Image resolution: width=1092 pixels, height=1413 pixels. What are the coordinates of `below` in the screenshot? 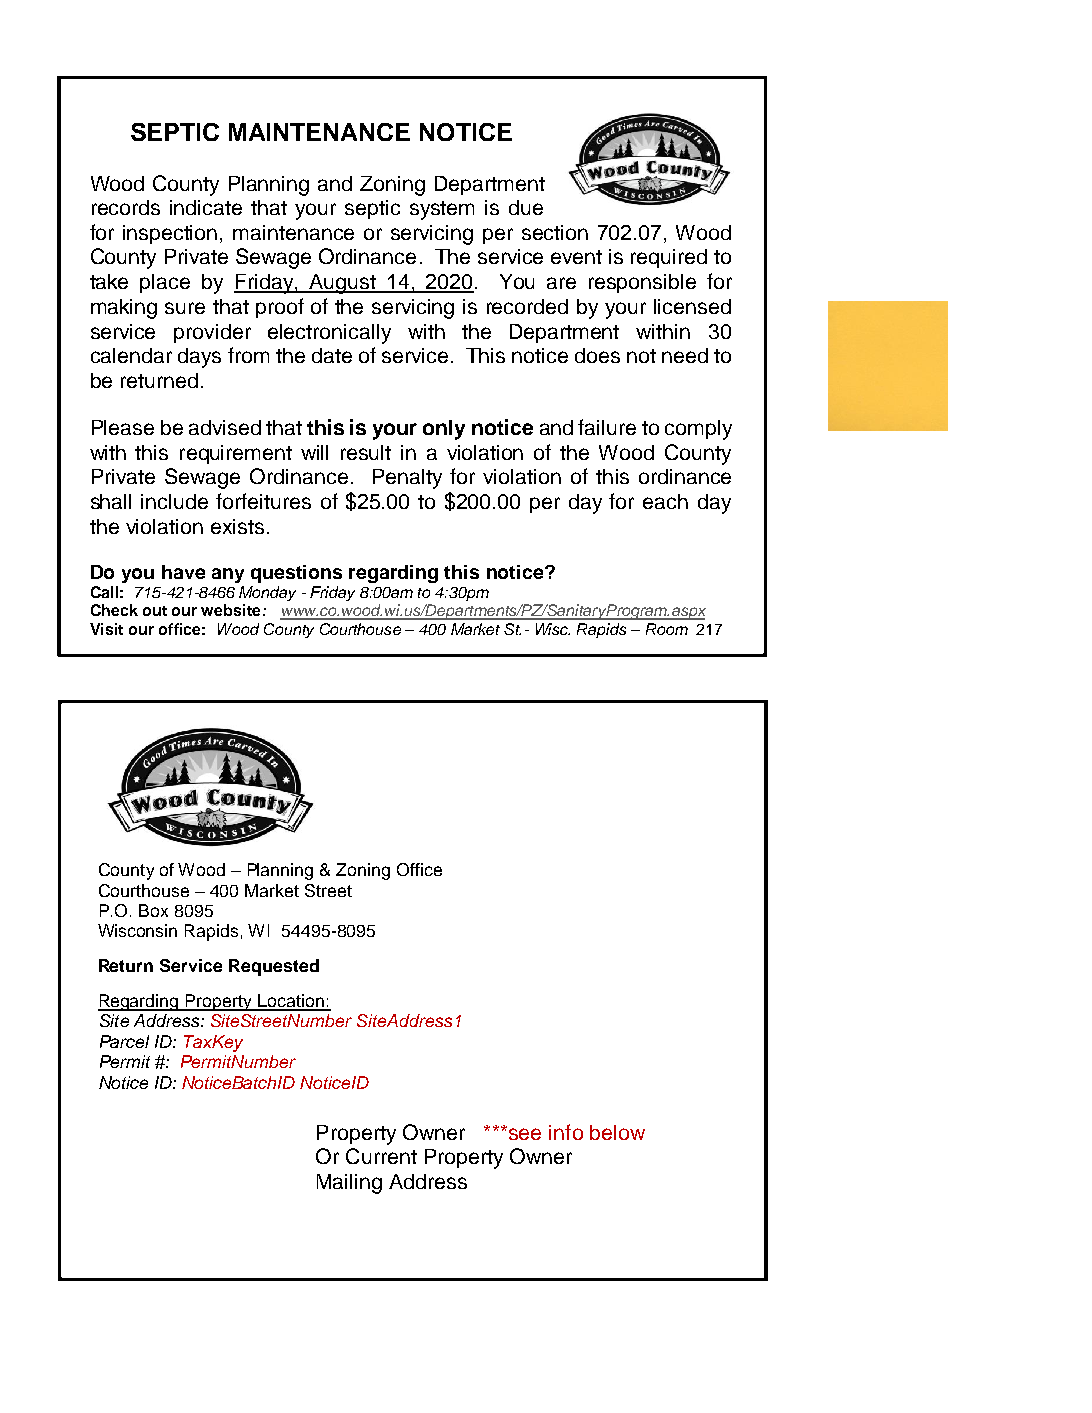 It's located at (617, 1132).
